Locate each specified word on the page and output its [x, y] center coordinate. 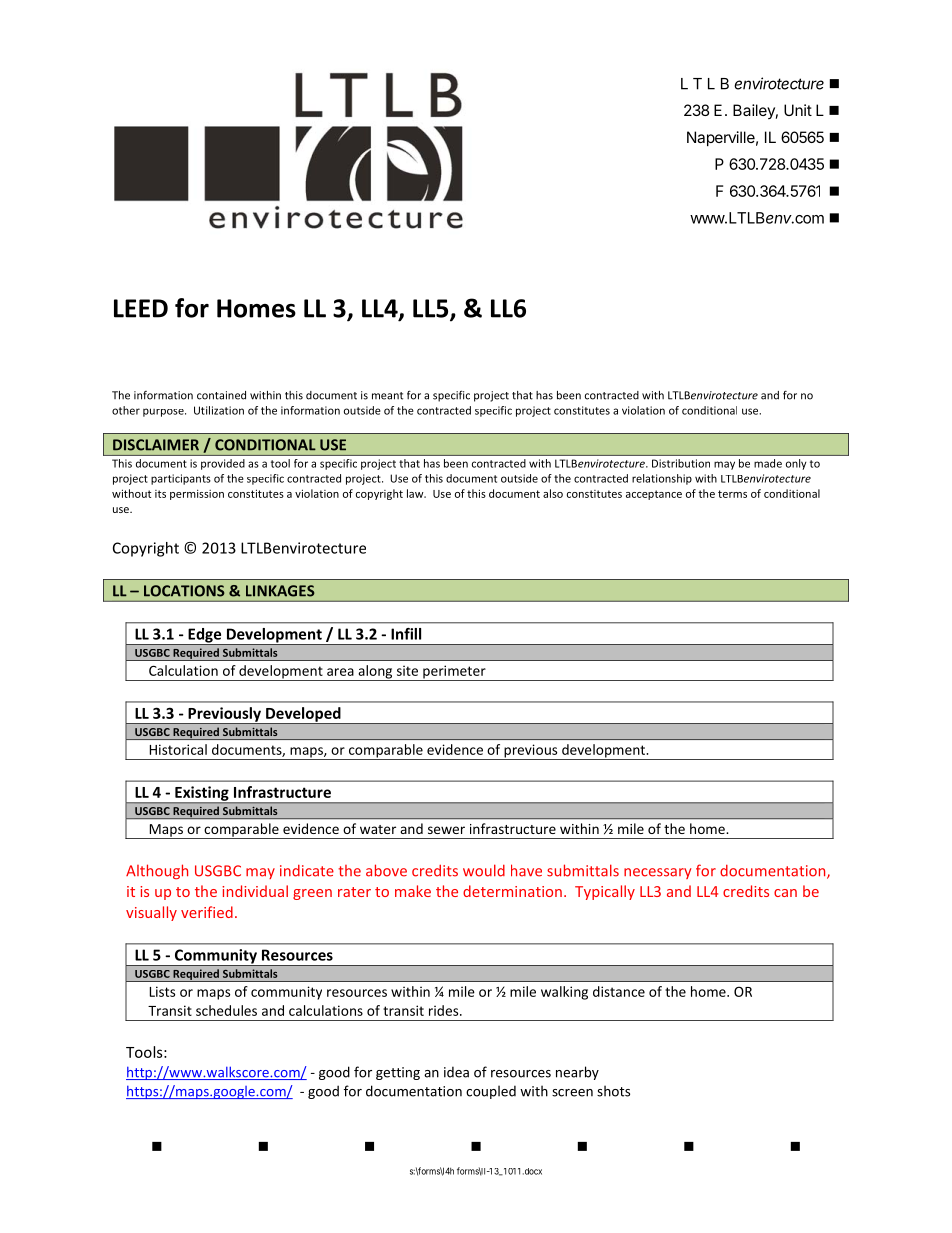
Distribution [681, 463]
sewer [446, 830]
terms [732, 494]
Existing [202, 794]
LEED [141, 308]
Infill [406, 634]
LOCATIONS [184, 591]
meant [387, 396]
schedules [226, 1010]
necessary [657, 873]
